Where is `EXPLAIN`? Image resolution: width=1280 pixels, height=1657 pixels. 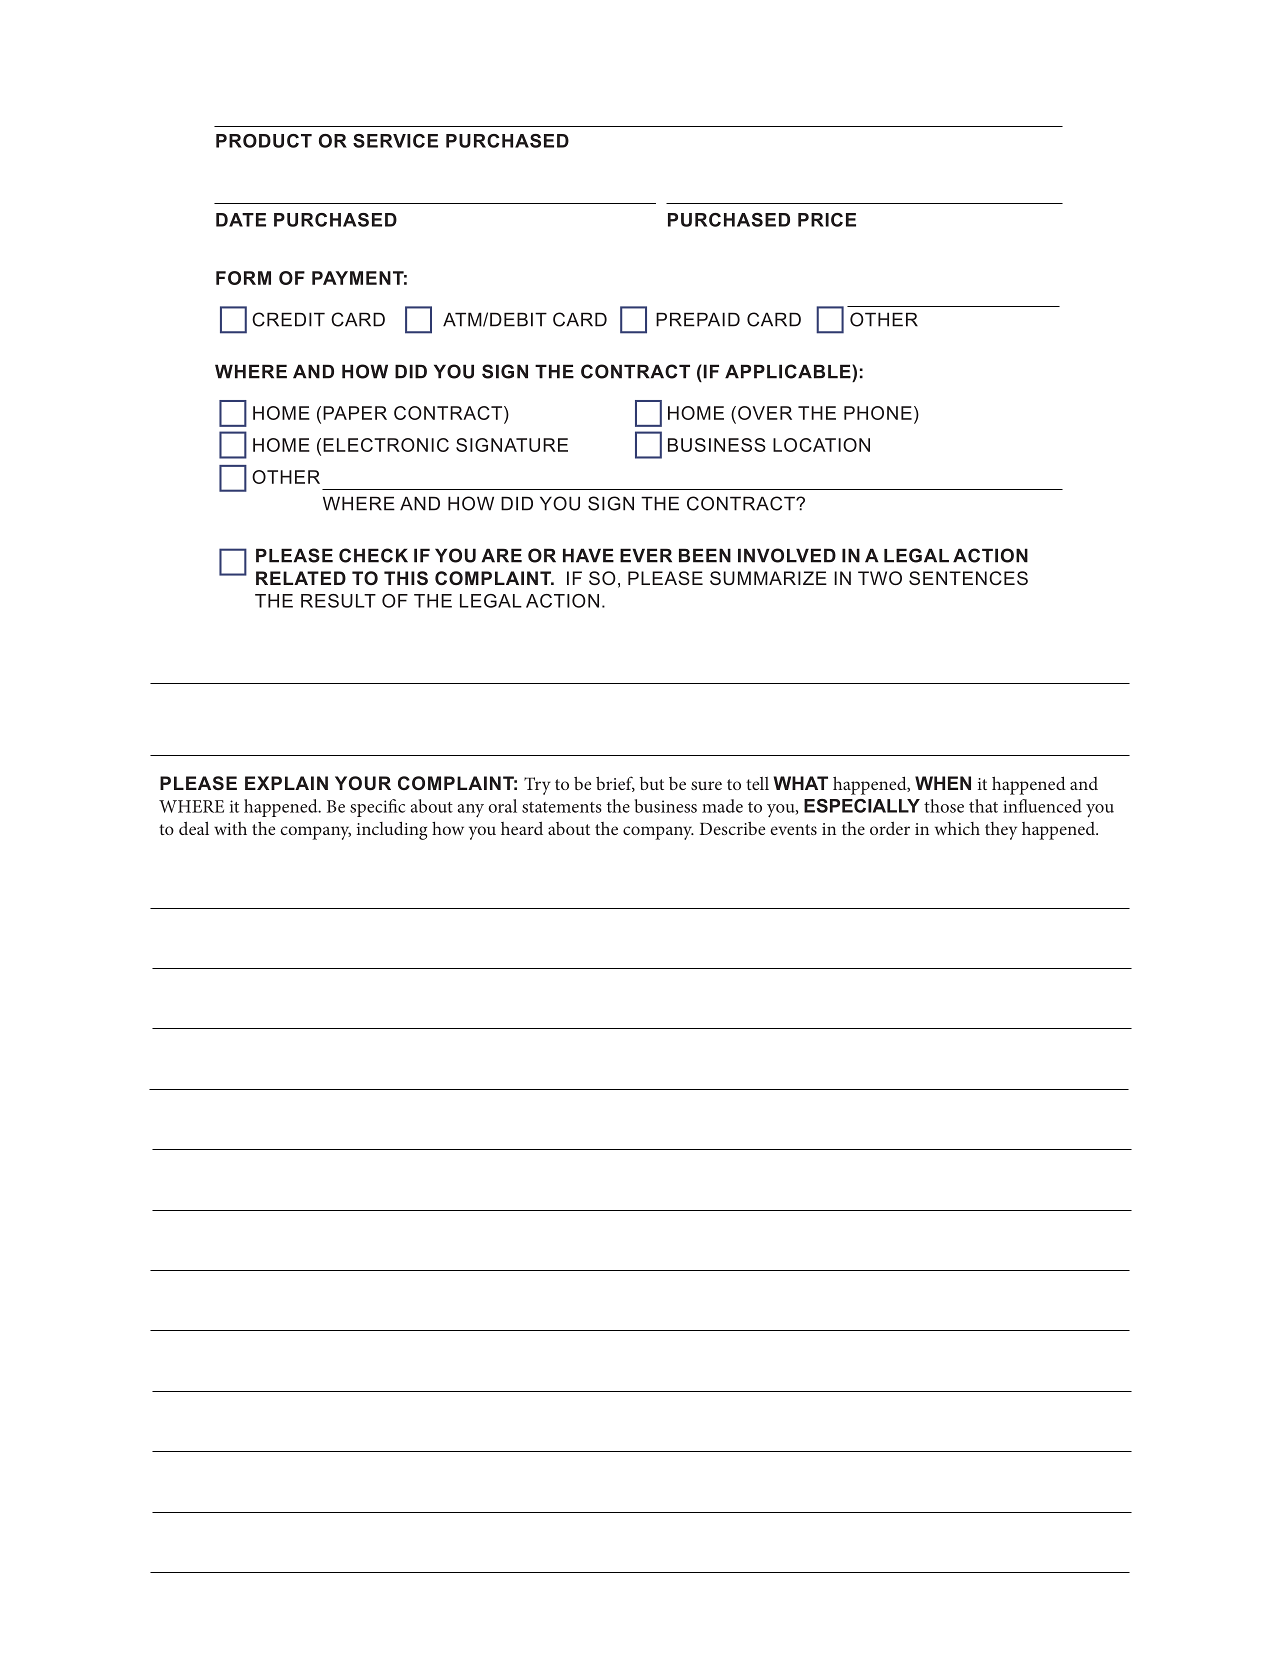 EXPLAIN is located at coordinates (286, 783).
